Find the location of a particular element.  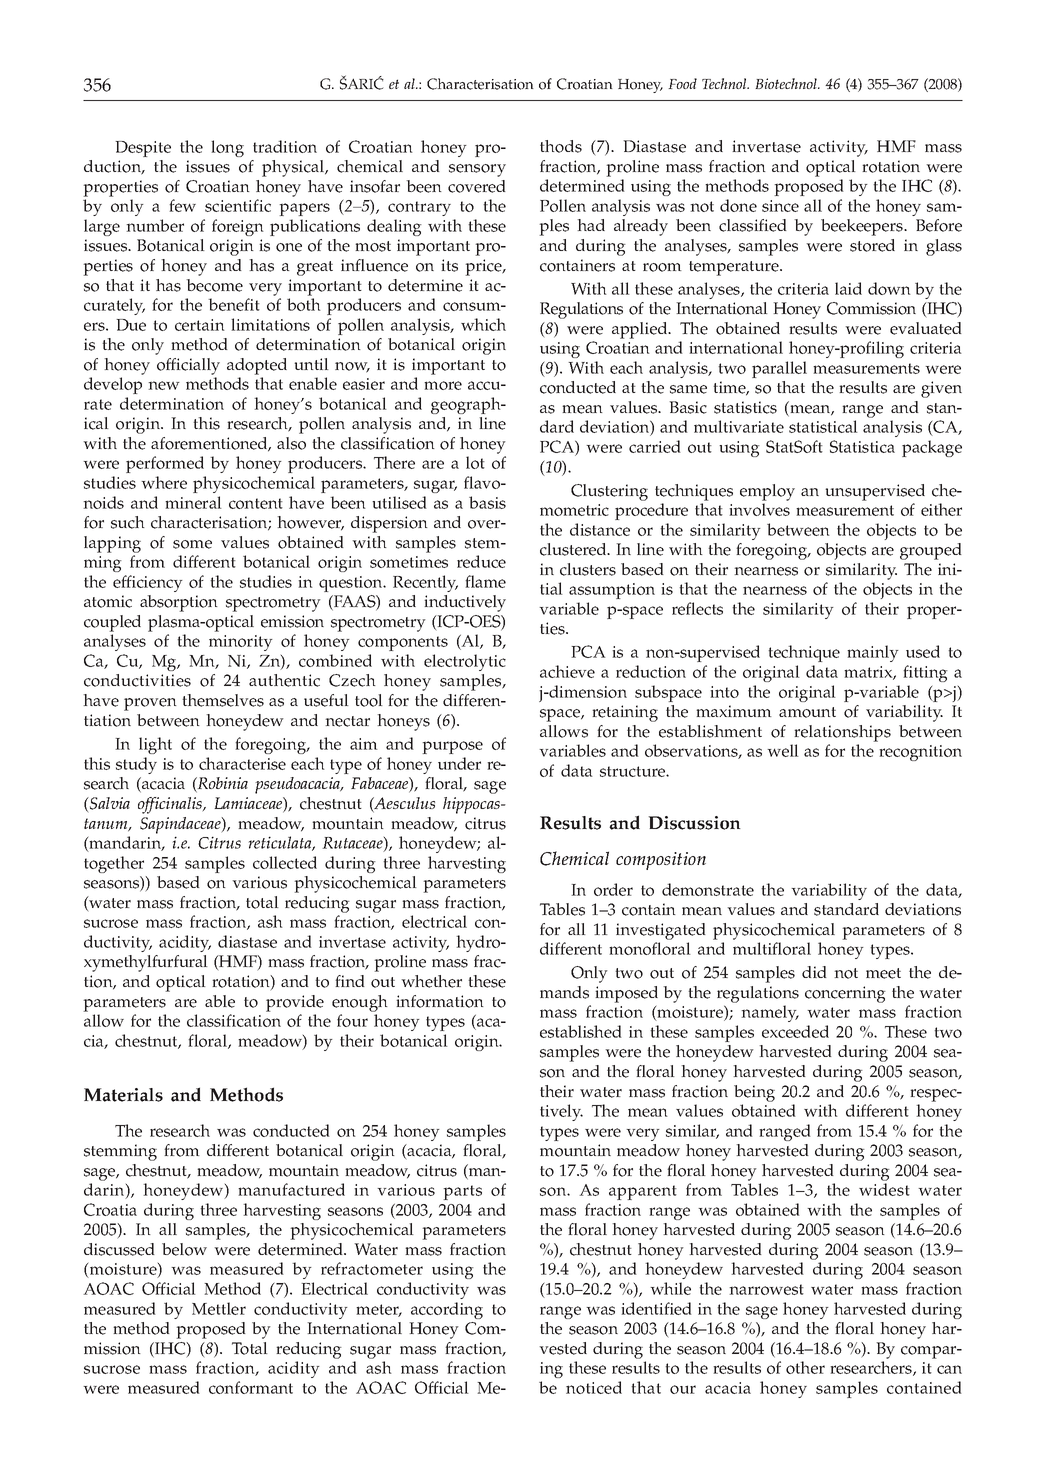

performed is located at coordinates (165, 464).
